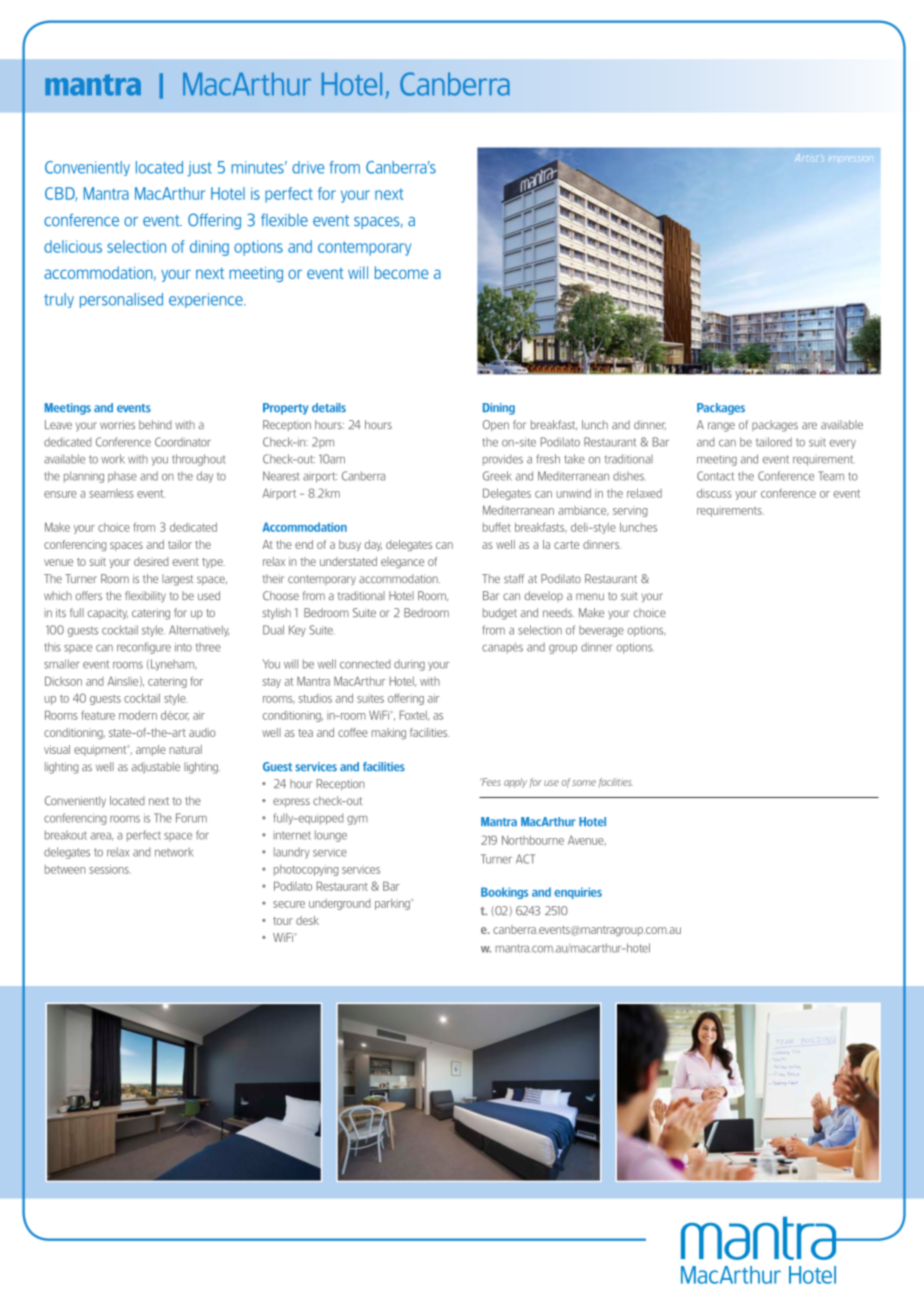  I want to click on drive, so click(308, 167).
